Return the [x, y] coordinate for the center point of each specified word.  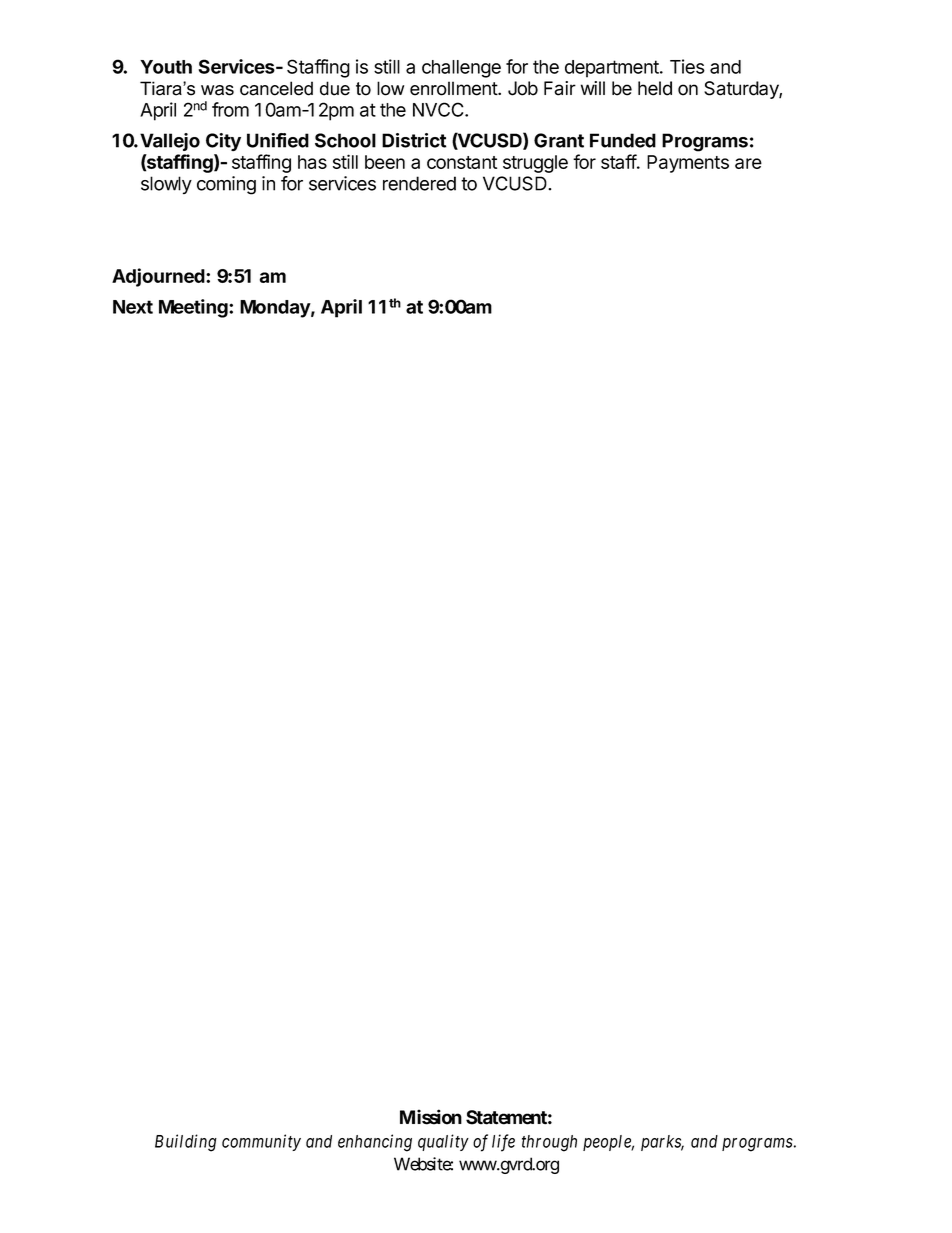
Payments [688, 164]
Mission [431, 1117]
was [217, 90]
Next [133, 307]
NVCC [439, 109]
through [549, 1143]
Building [186, 1143]
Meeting [194, 308]
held [655, 88]
